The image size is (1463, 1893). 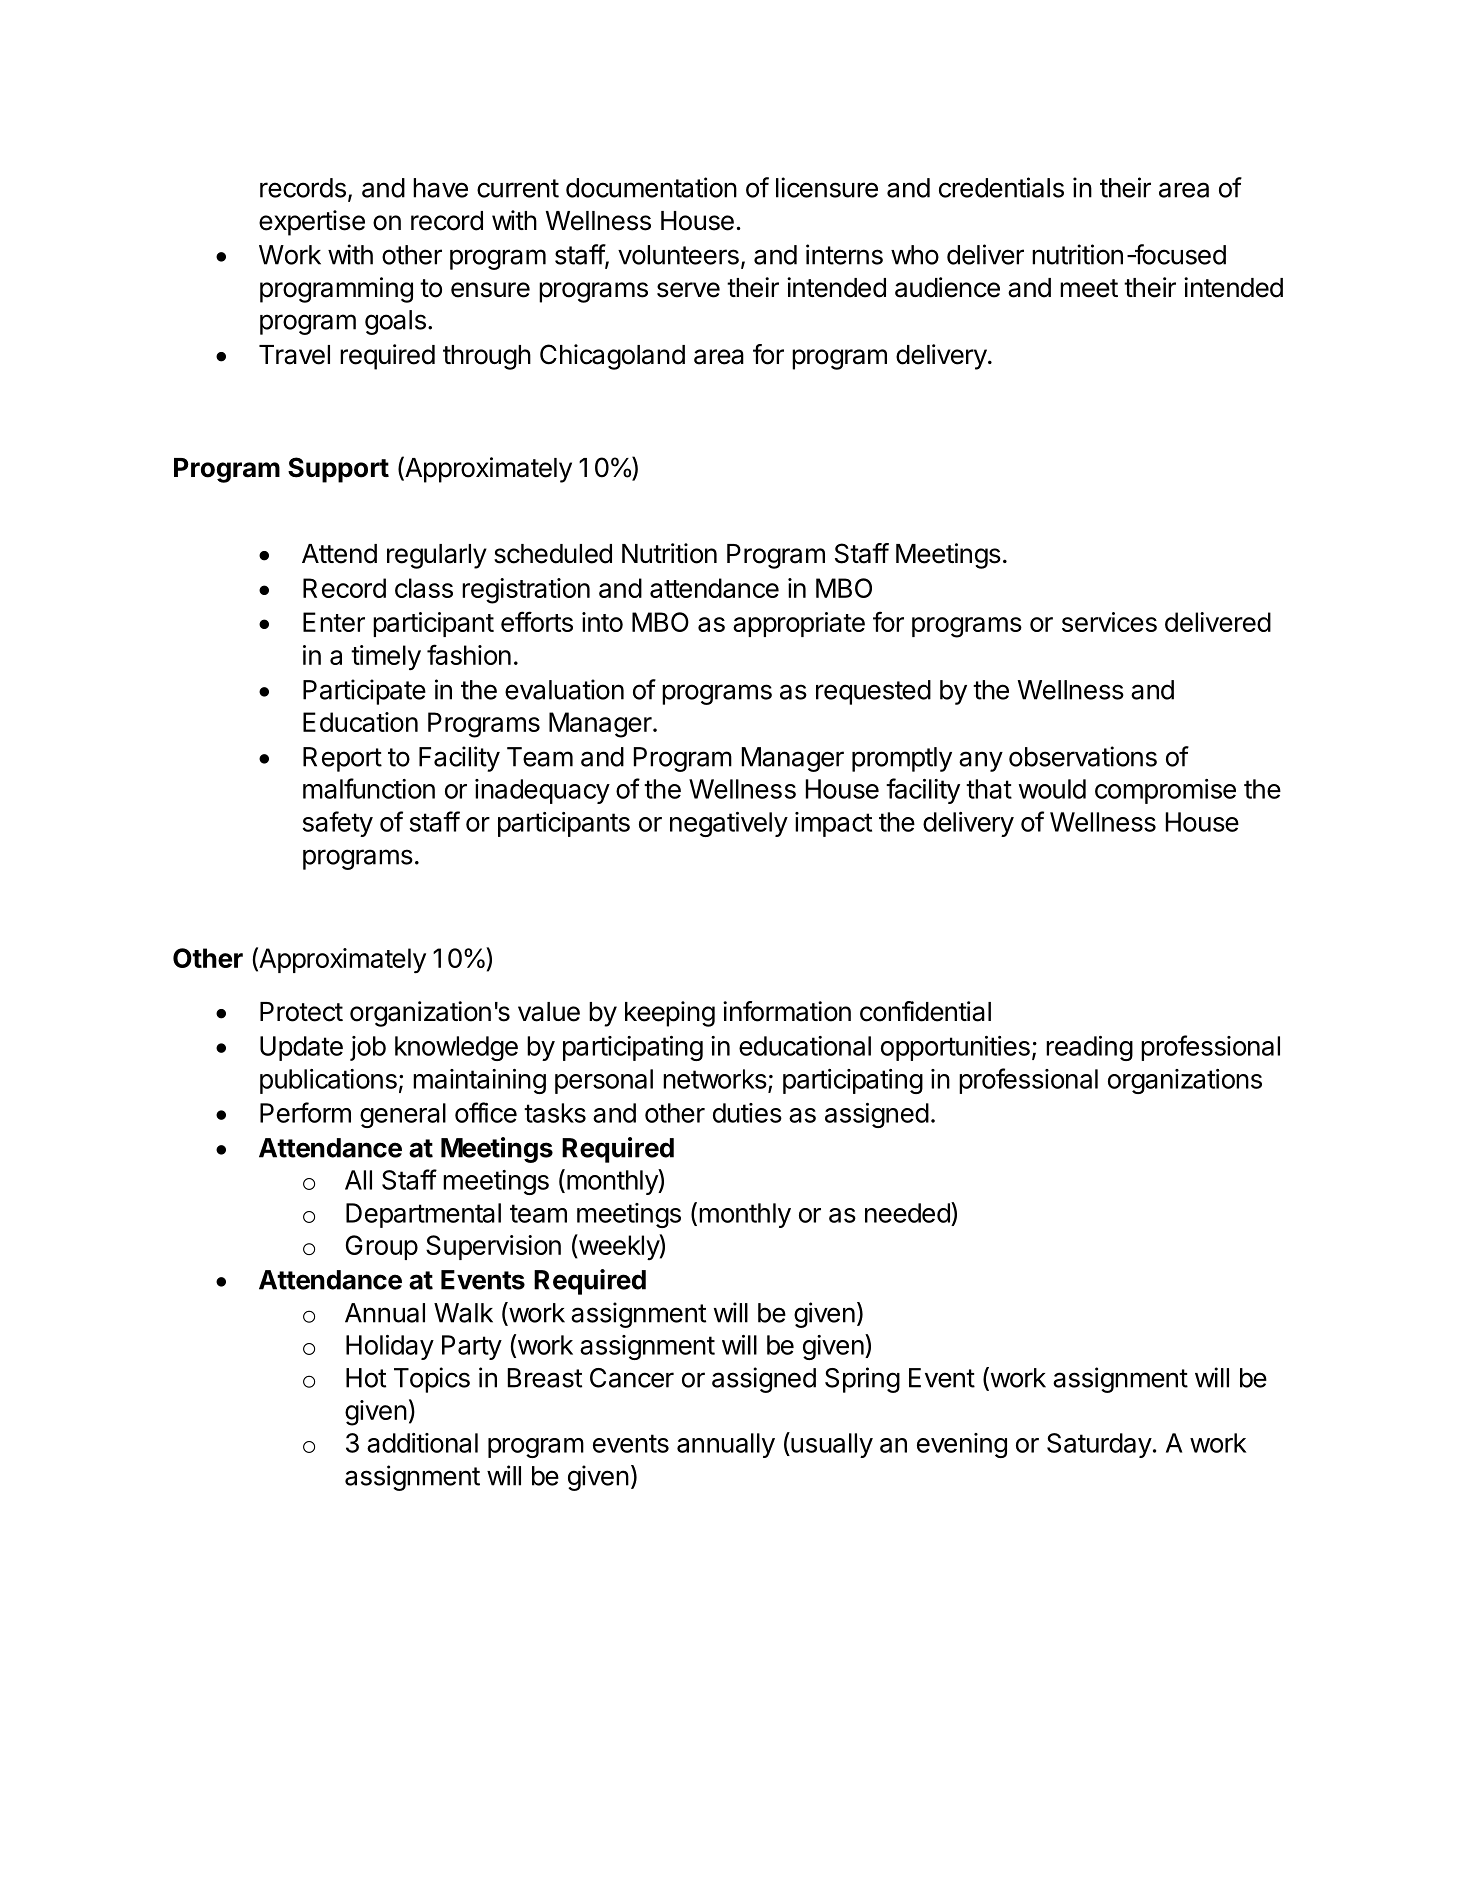 What do you see at coordinates (1001, 187) in the screenshot?
I see `credentials` at bounding box center [1001, 187].
